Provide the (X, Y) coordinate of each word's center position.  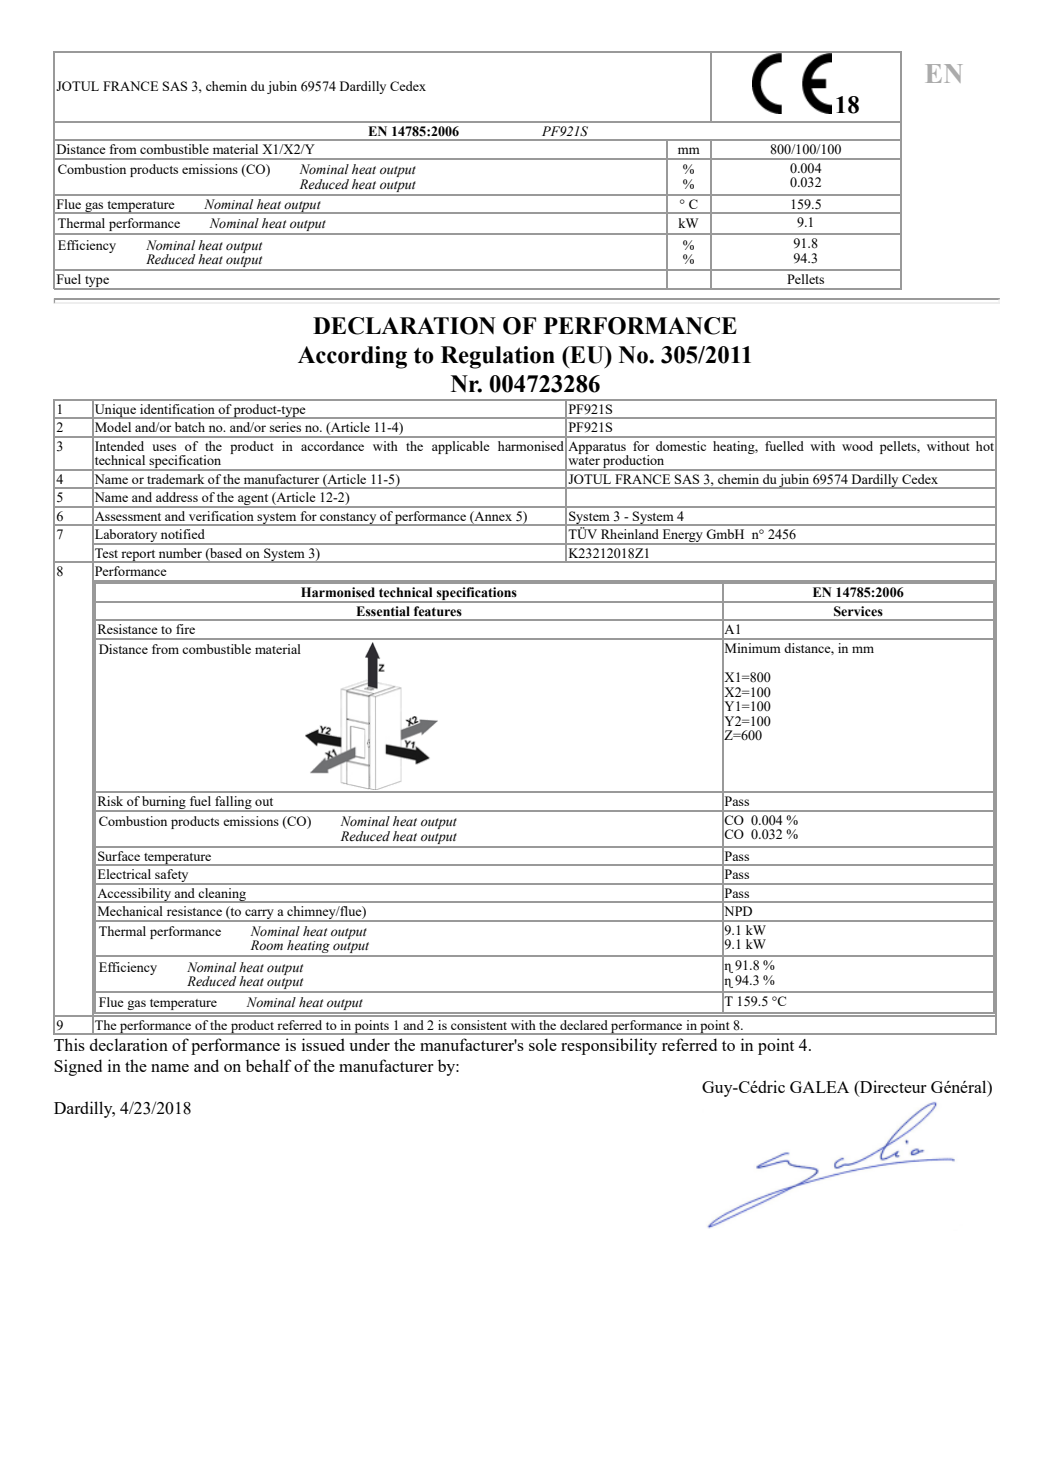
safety (172, 877)
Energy (682, 537)
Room (267, 945)
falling (233, 804)
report (138, 556)
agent (253, 501)
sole (543, 1044)
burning (164, 804)
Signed (78, 1067)
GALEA (819, 1087)
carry (259, 915)
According (352, 357)
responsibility (609, 1046)
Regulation (498, 357)
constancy (348, 519)
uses (164, 447)
